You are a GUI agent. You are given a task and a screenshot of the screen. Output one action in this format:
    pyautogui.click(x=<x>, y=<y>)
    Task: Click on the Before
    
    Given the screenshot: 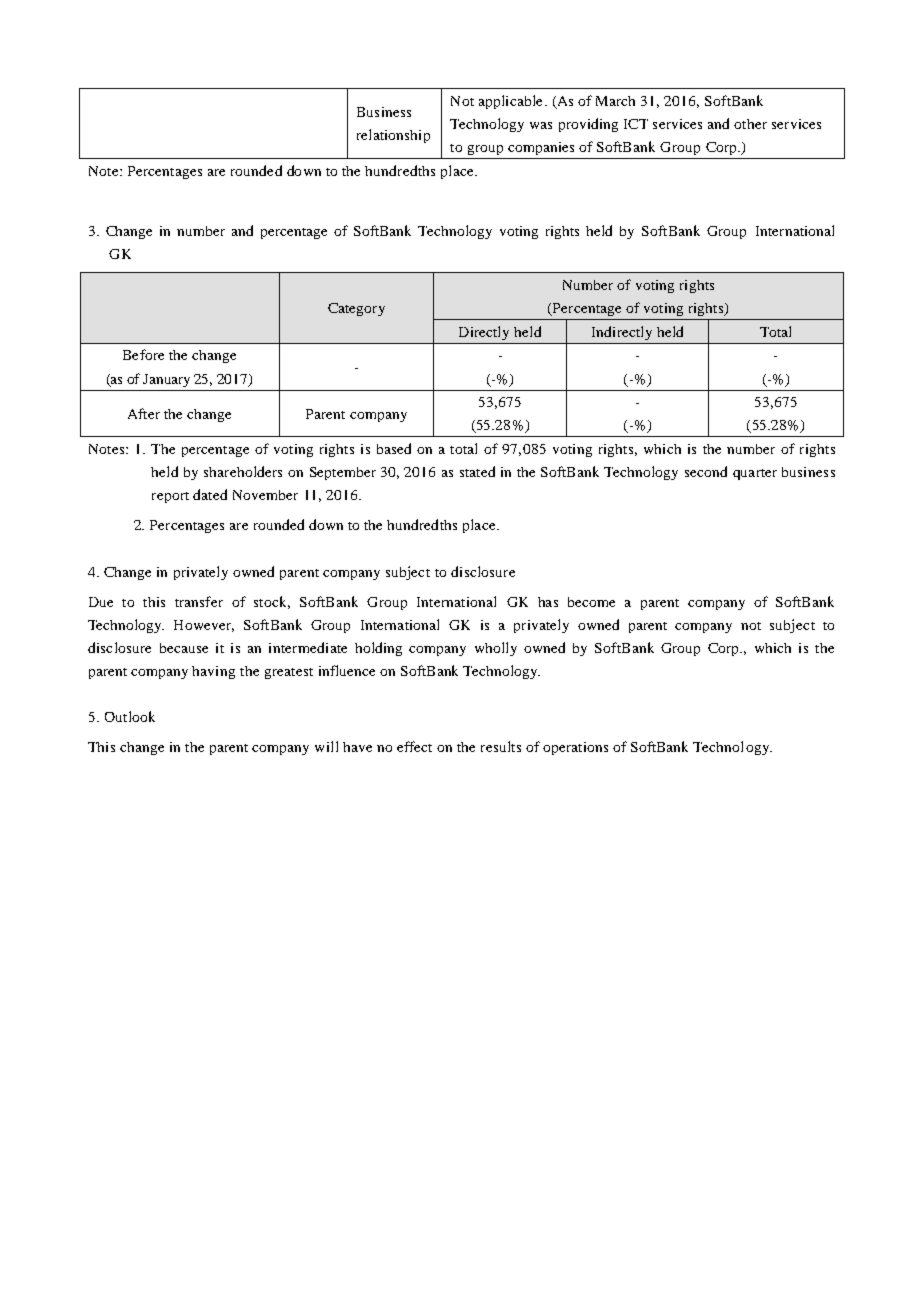 What is the action you would take?
    pyautogui.click(x=143, y=354)
